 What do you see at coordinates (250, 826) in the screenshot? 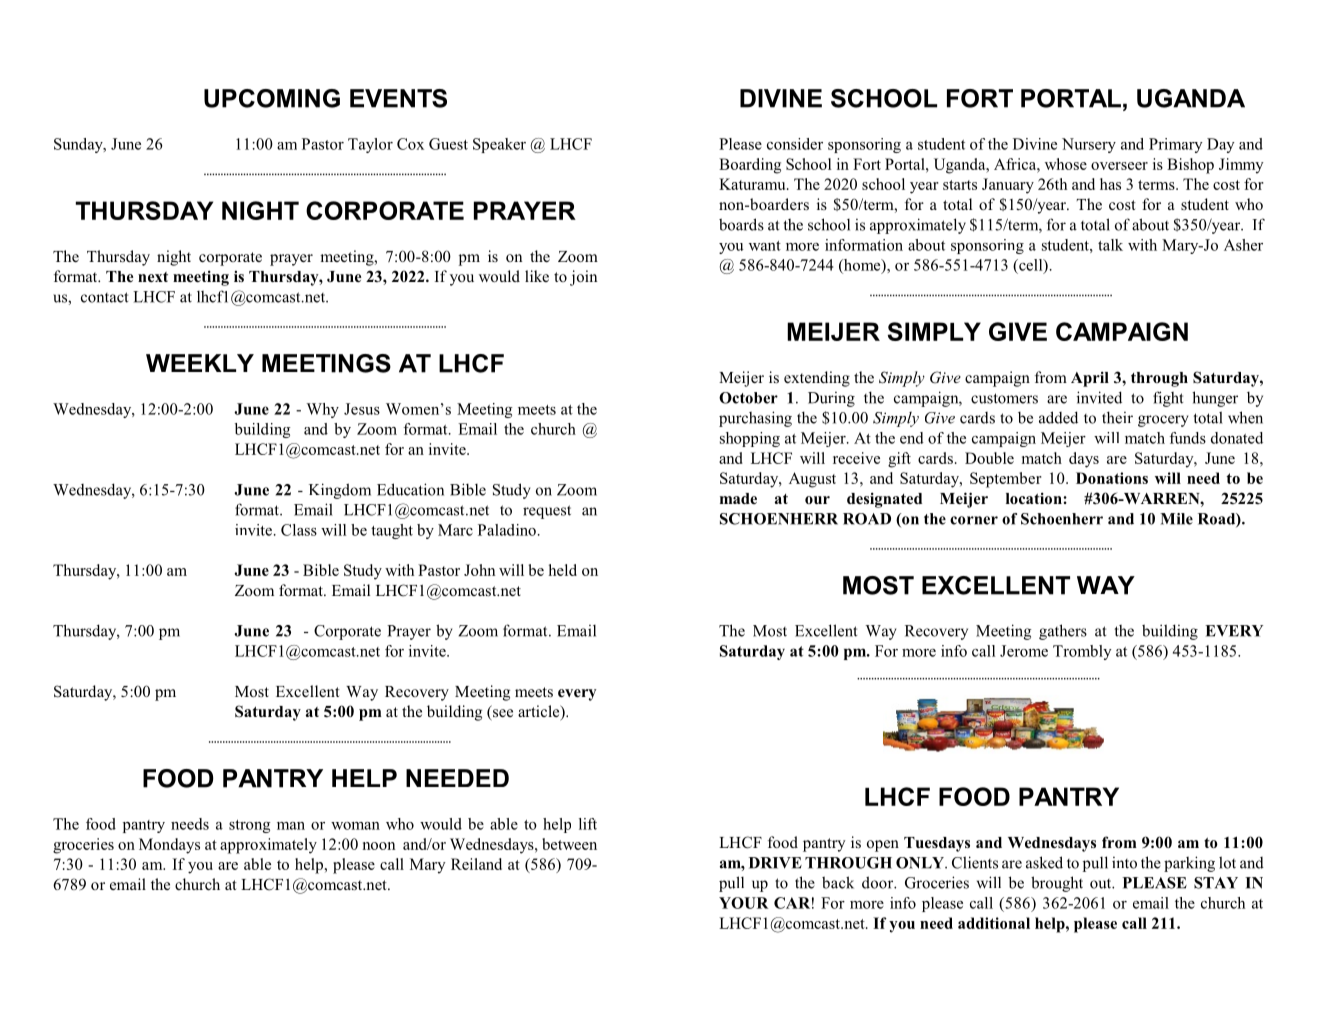
I see `strong` at bounding box center [250, 826].
